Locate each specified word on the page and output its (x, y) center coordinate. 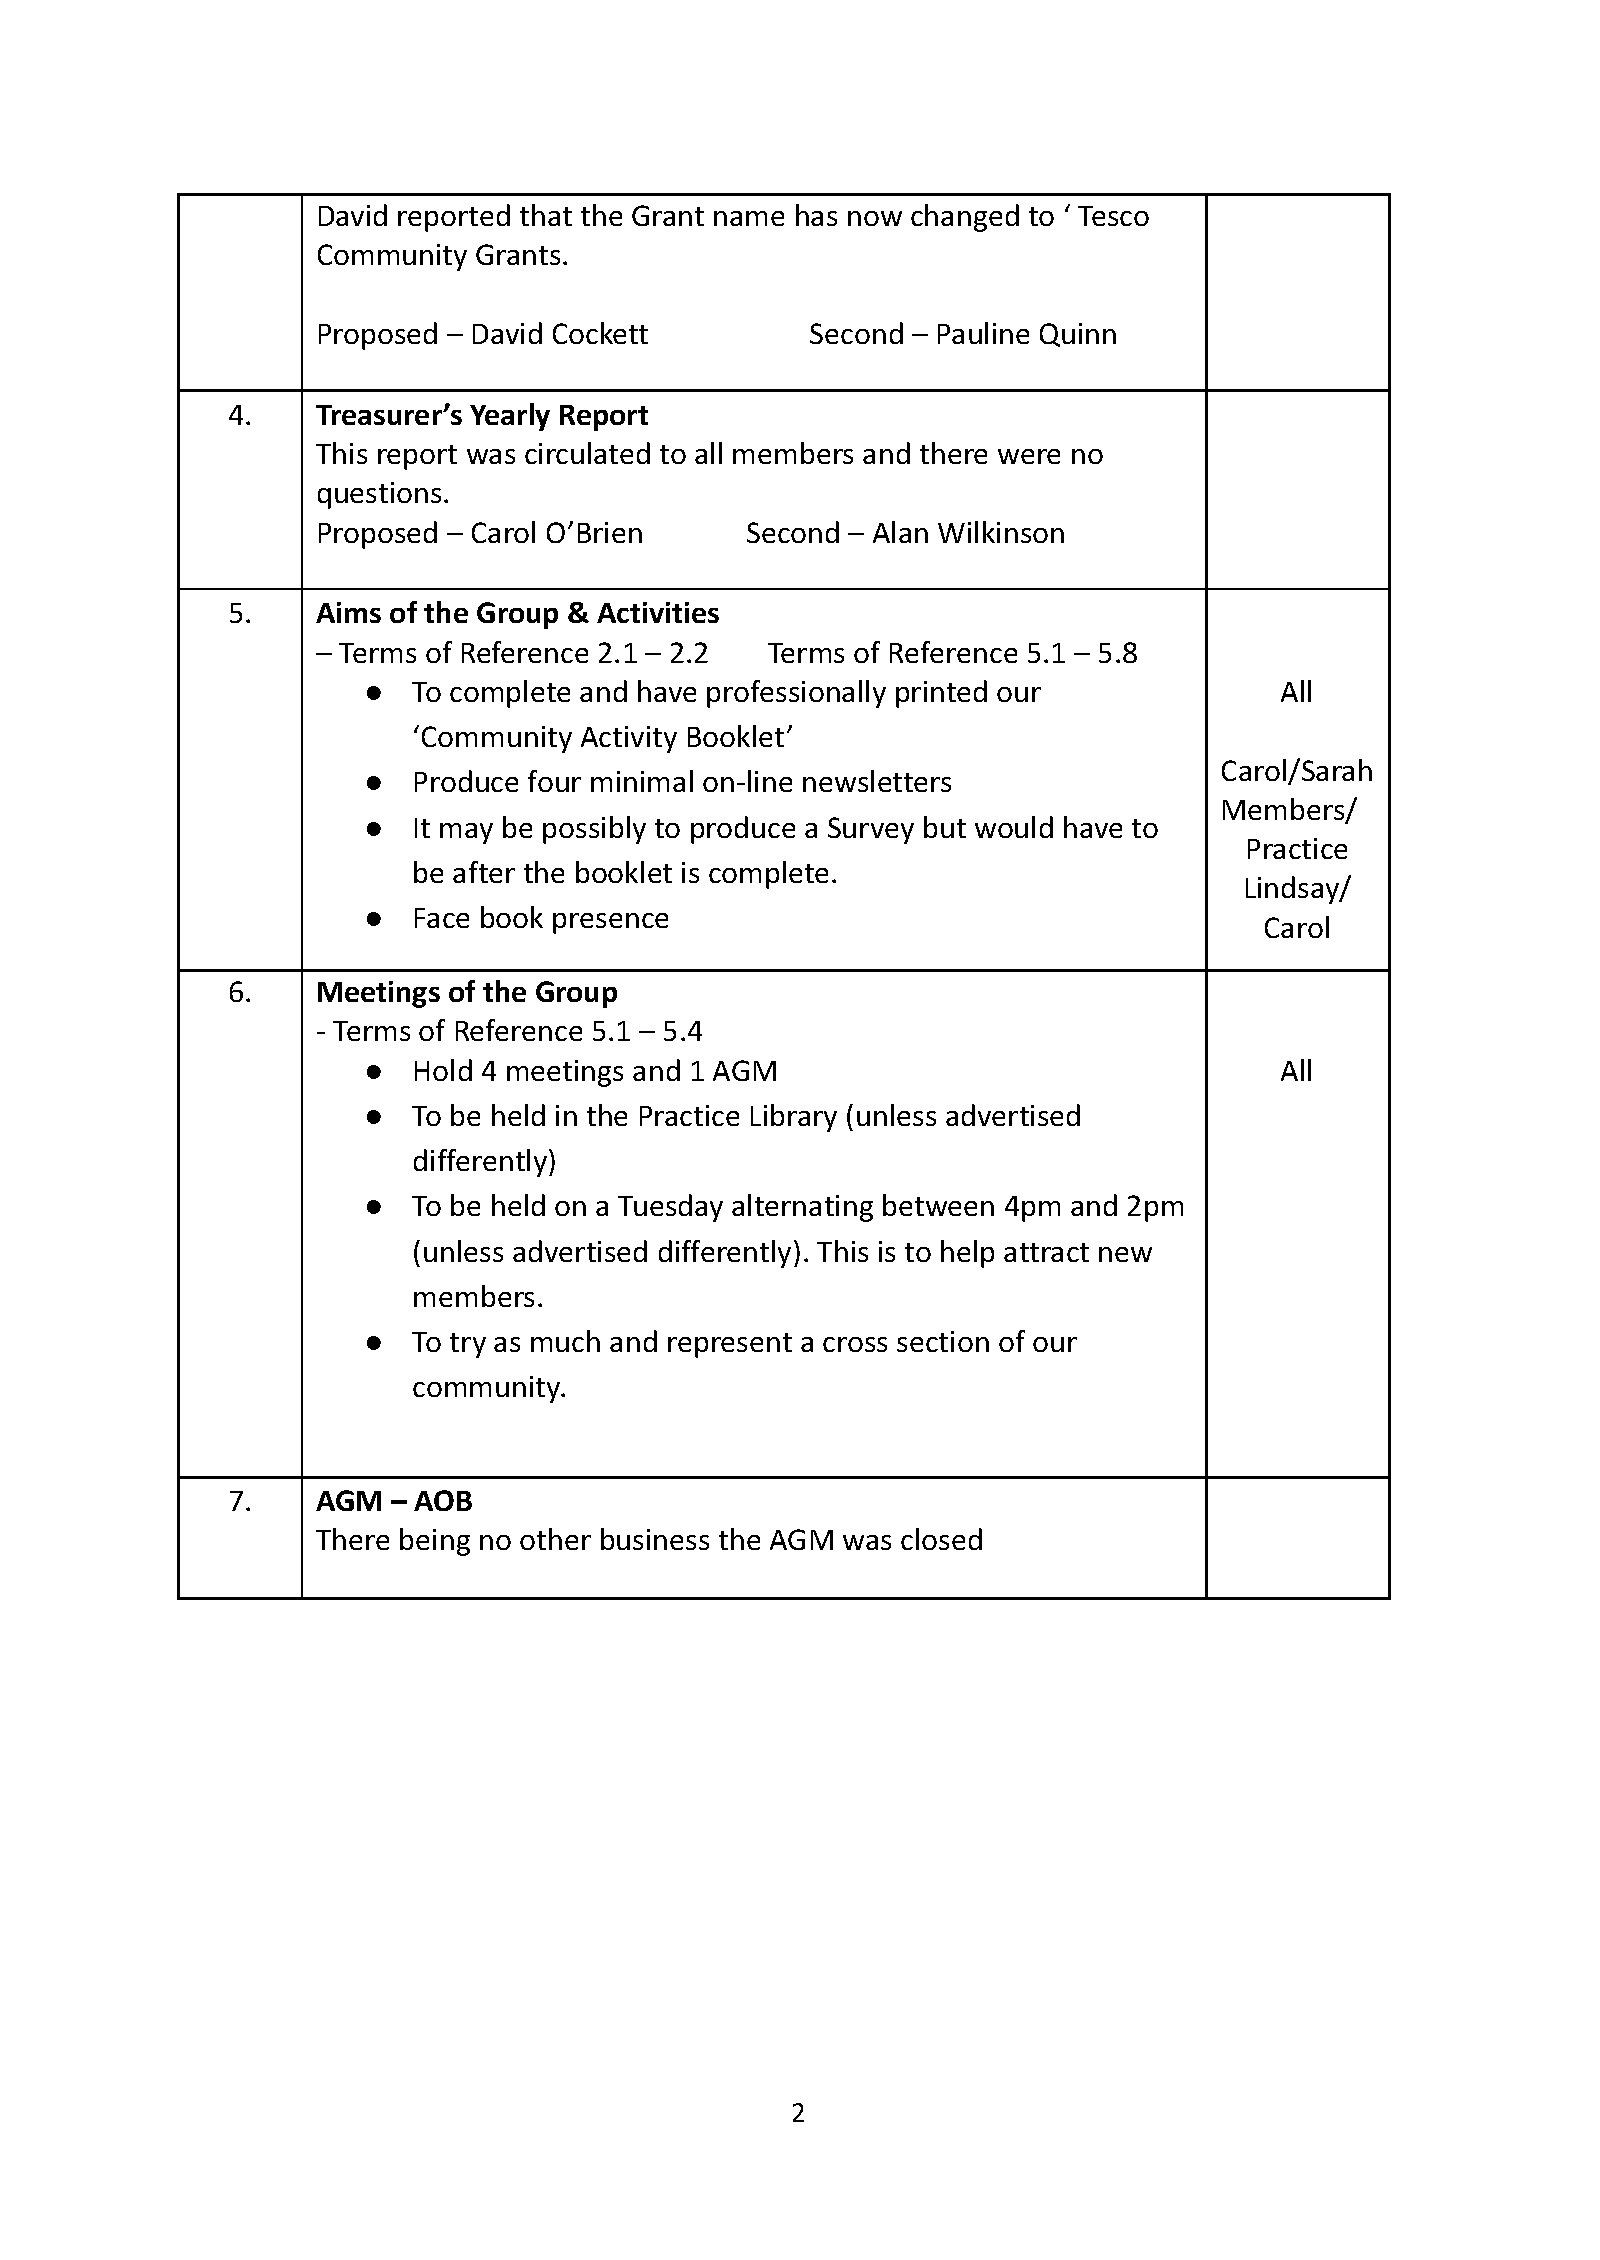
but (945, 827)
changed (965, 218)
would (1014, 827)
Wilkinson (1001, 532)
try (468, 1345)
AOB (443, 1500)
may (466, 833)
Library (794, 1118)
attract (1046, 1252)
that (546, 215)
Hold (443, 1070)
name (749, 218)
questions (379, 495)
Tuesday (670, 1208)
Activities (658, 612)
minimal (642, 781)
